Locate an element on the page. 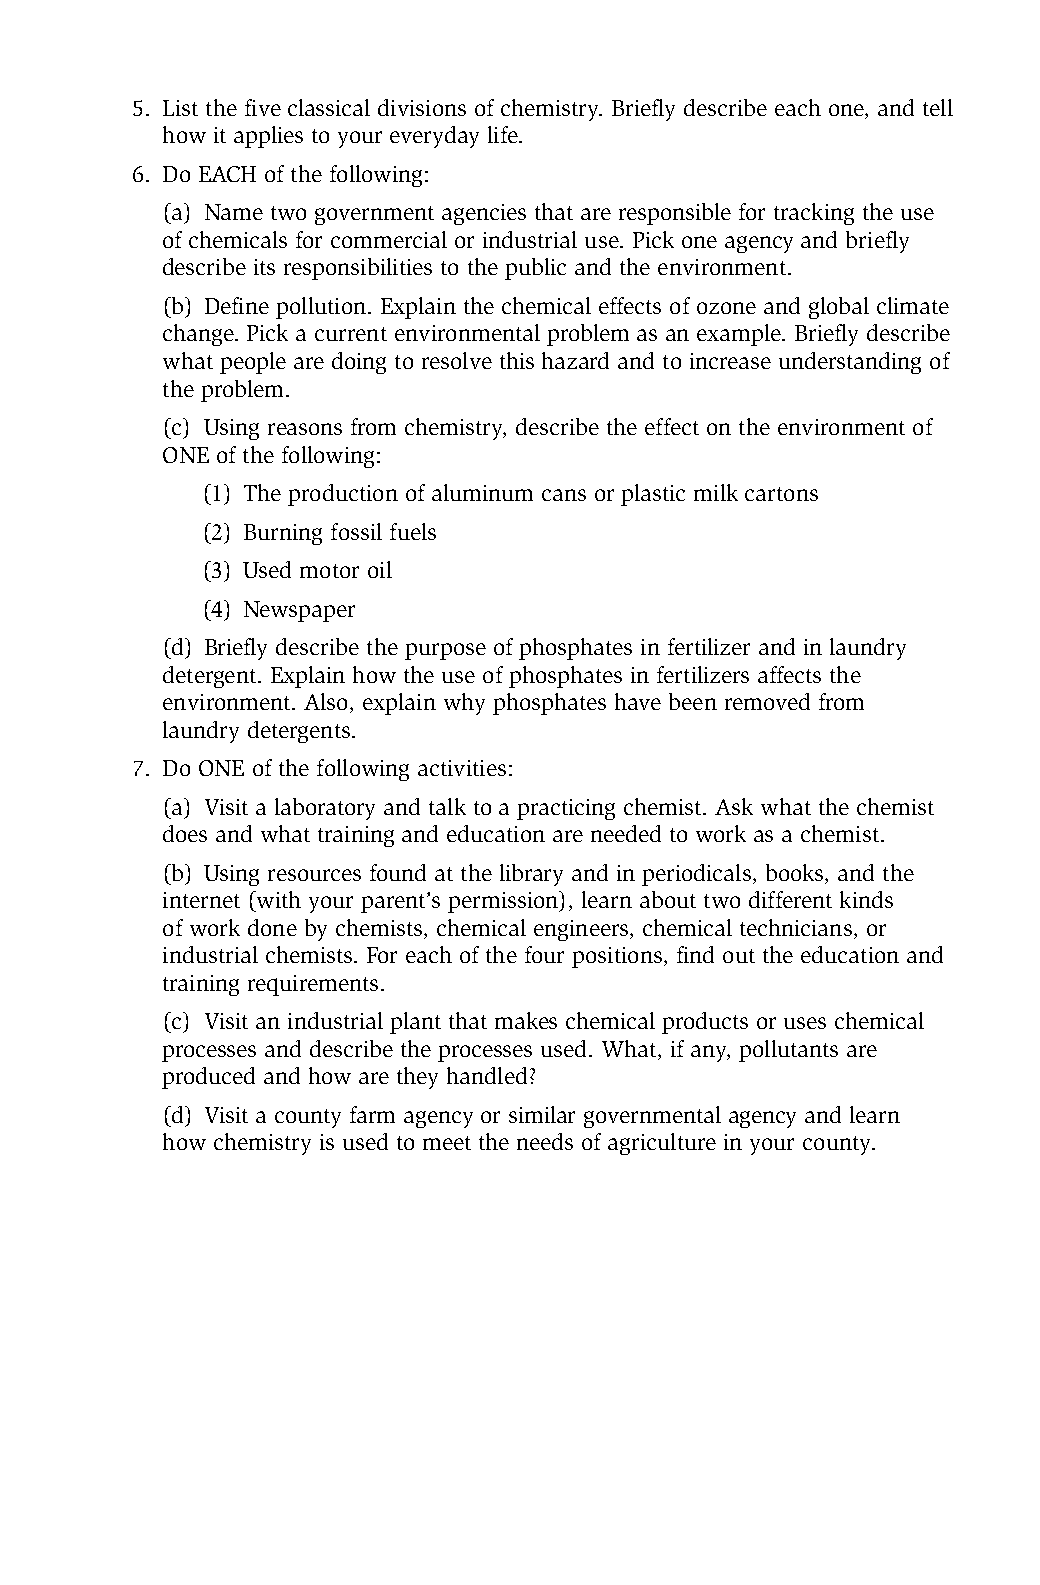 This document has height=1585, width=1040. Newspaper is located at coordinates (299, 611).
